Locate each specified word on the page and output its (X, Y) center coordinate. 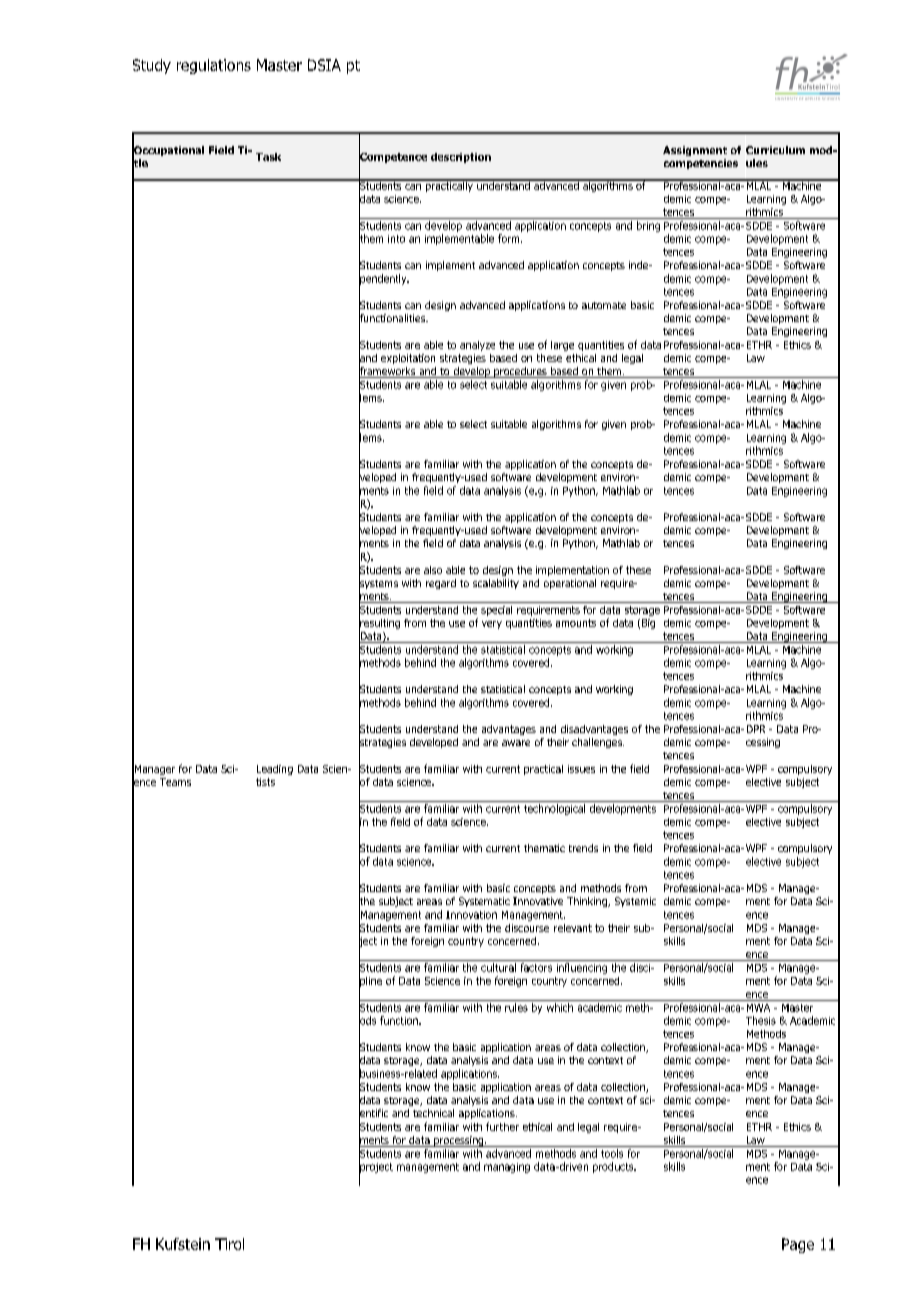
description (461, 158)
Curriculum (775, 150)
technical (433, 1113)
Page (798, 1245)
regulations (214, 66)
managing (507, 1168)
